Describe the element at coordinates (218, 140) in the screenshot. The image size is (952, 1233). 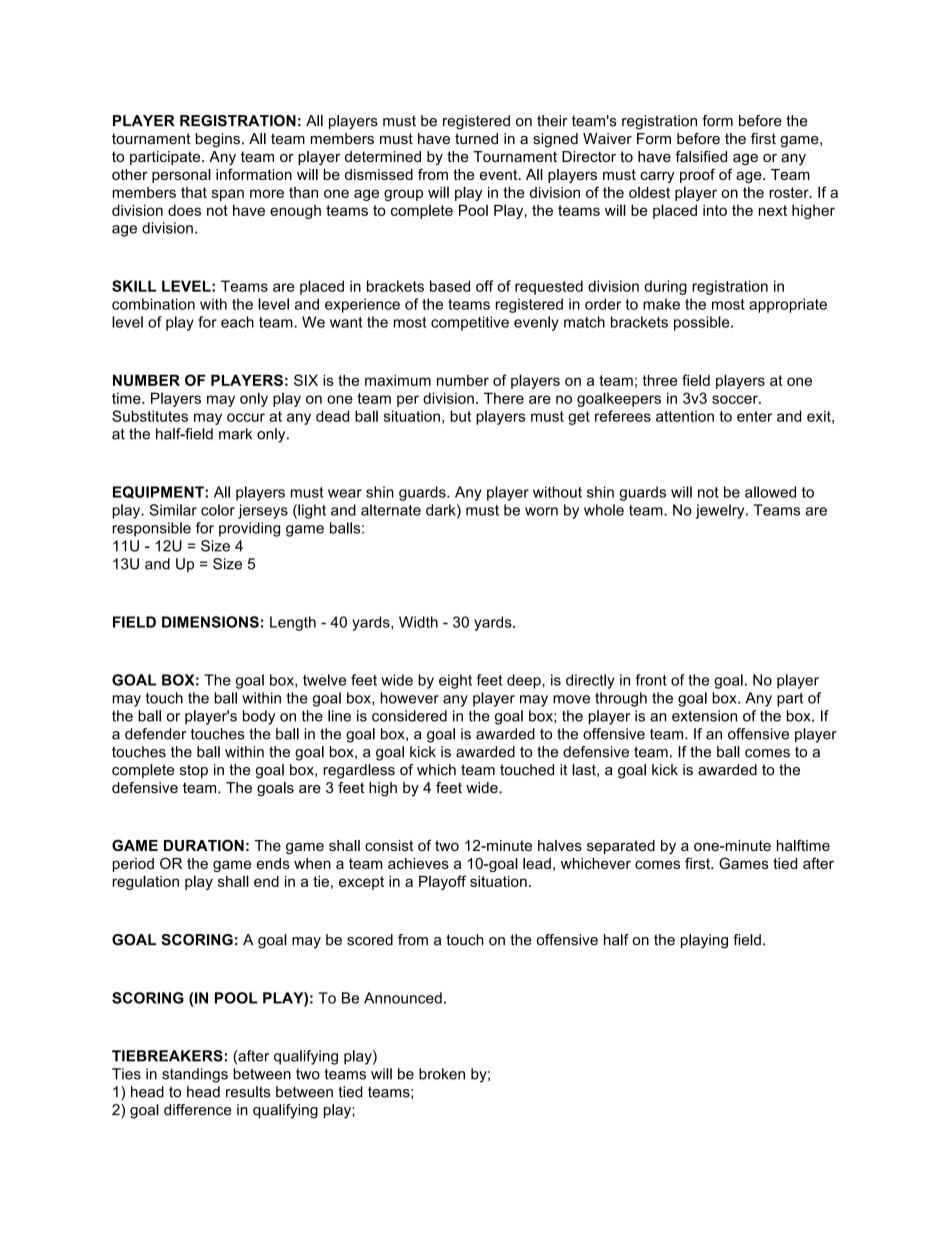
I see `begins` at that location.
